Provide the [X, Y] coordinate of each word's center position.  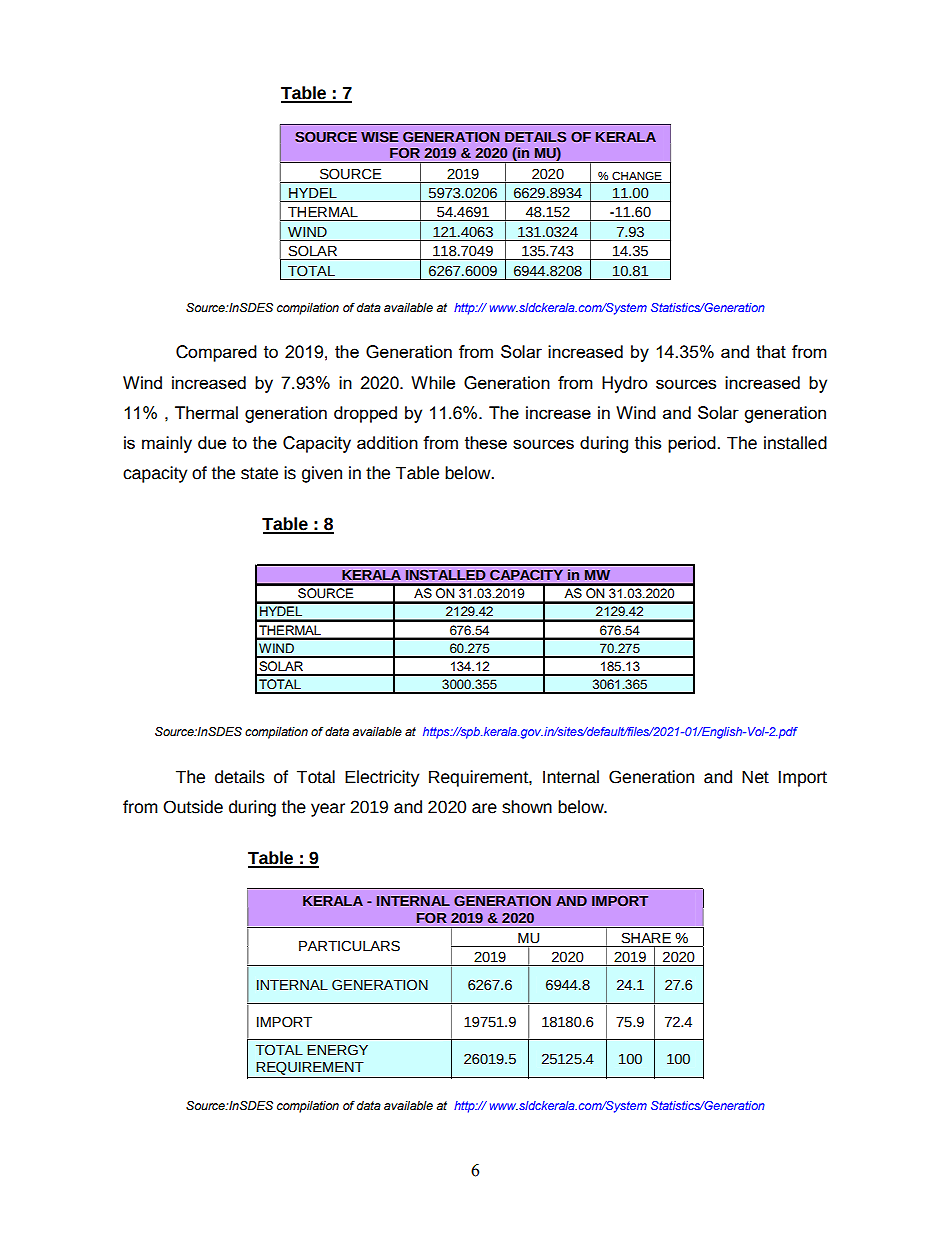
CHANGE [637, 175]
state [259, 473]
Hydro [625, 384]
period [692, 444]
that [771, 351]
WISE [379, 137]
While [433, 382]
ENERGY [337, 1050]
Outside [193, 807]
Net [755, 777]
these [486, 442]
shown [527, 807]
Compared [216, 353]
